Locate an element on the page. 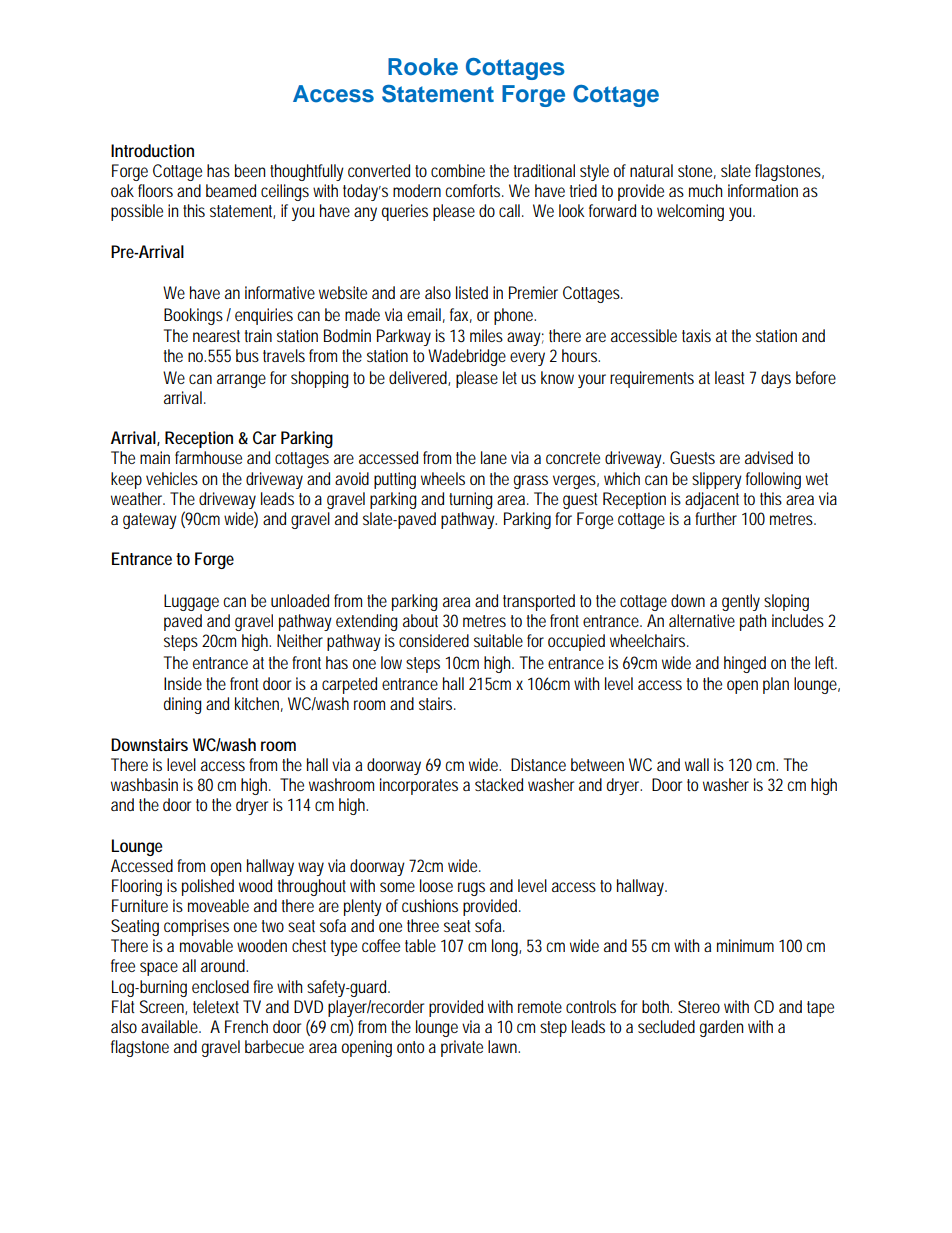 The image size is (952, 1233). available is located at coordinates (171, 1026).
